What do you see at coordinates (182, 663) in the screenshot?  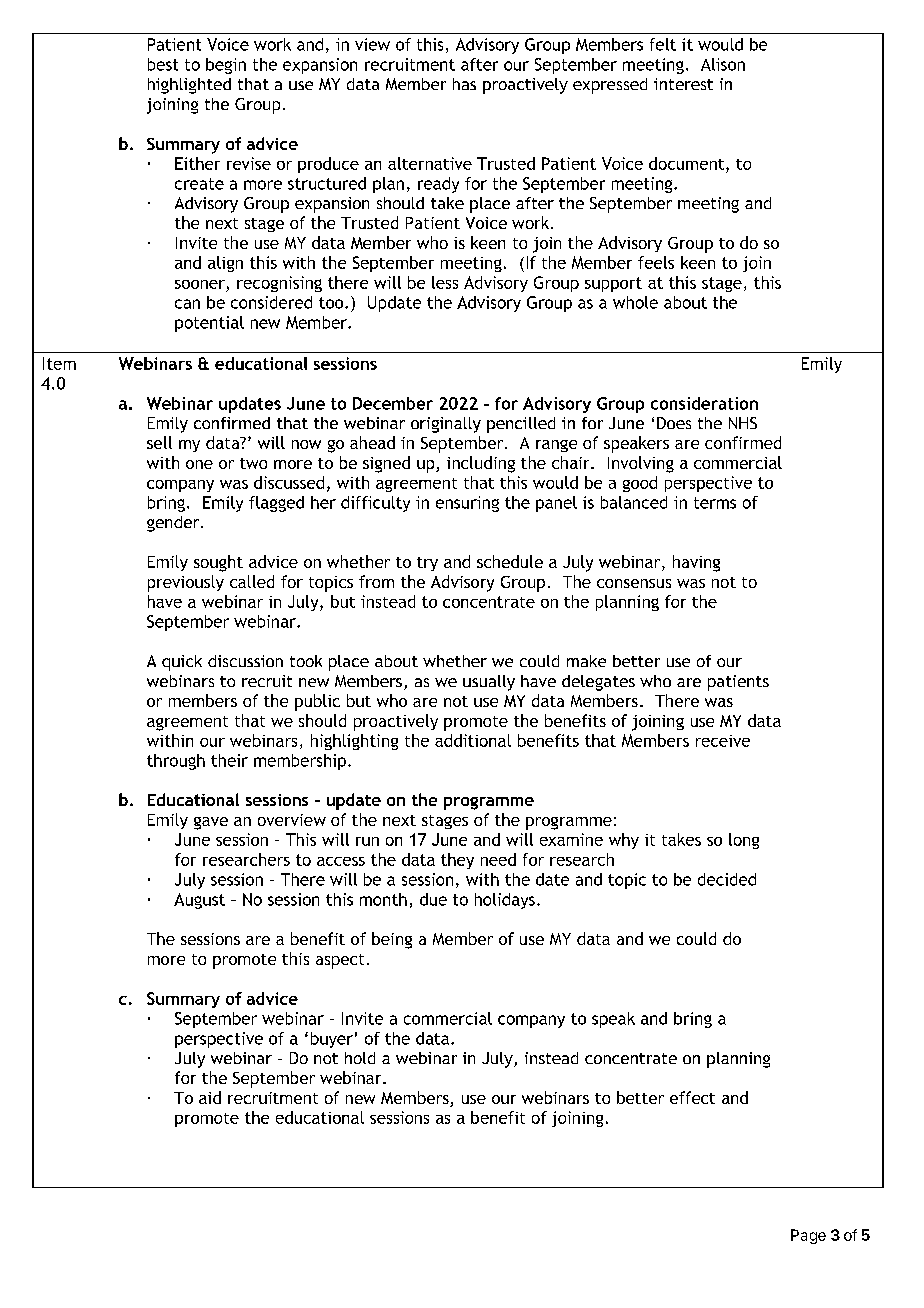 I see `quick` at bounding box center [182, 663].
